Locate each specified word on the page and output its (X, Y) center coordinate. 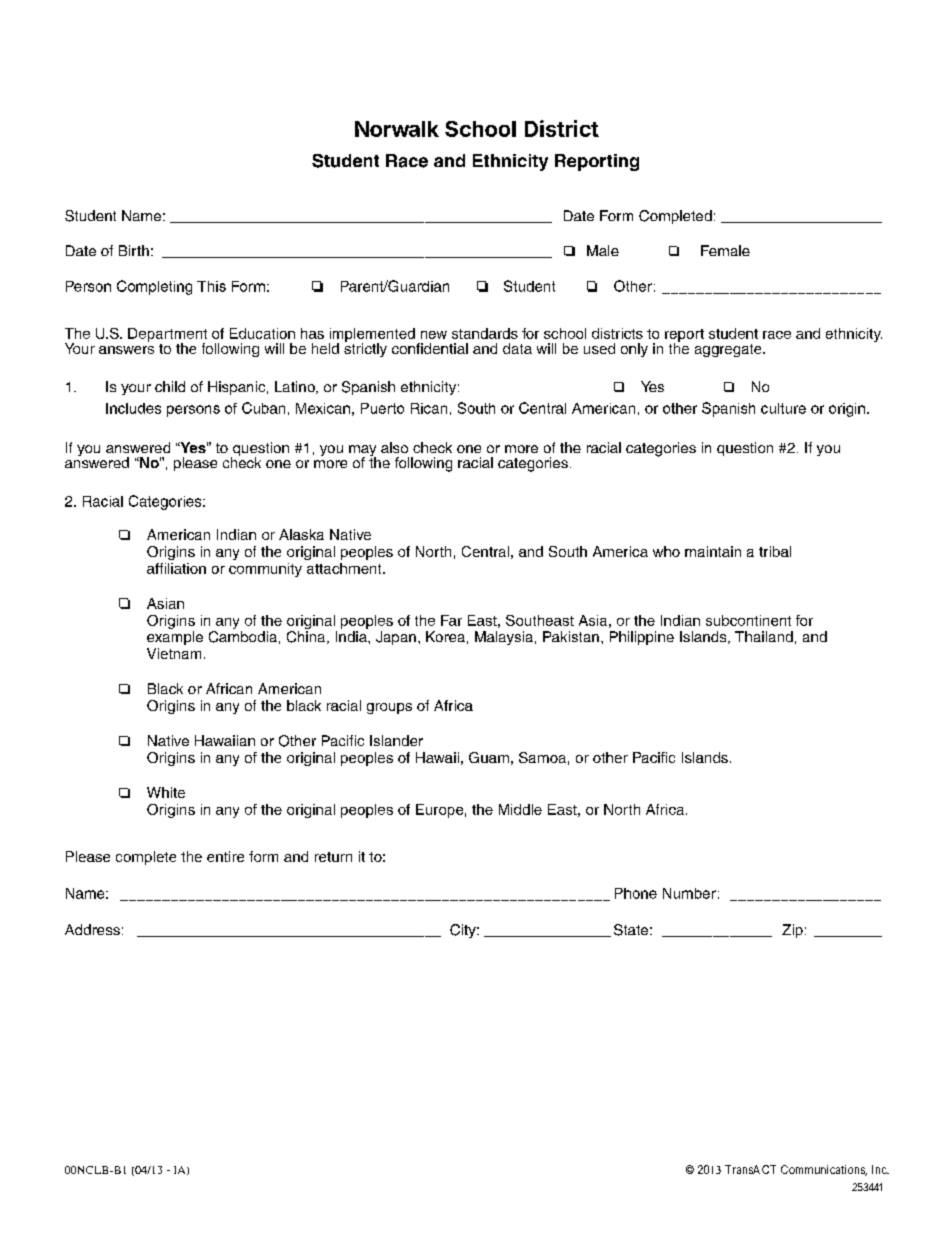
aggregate (729, 350)
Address (92, 929)
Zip (792, 931)
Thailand (764, 636)
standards (485, 333)
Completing (154, 287)
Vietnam (174, 653)
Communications (824, 1170)
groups (389, 708)
